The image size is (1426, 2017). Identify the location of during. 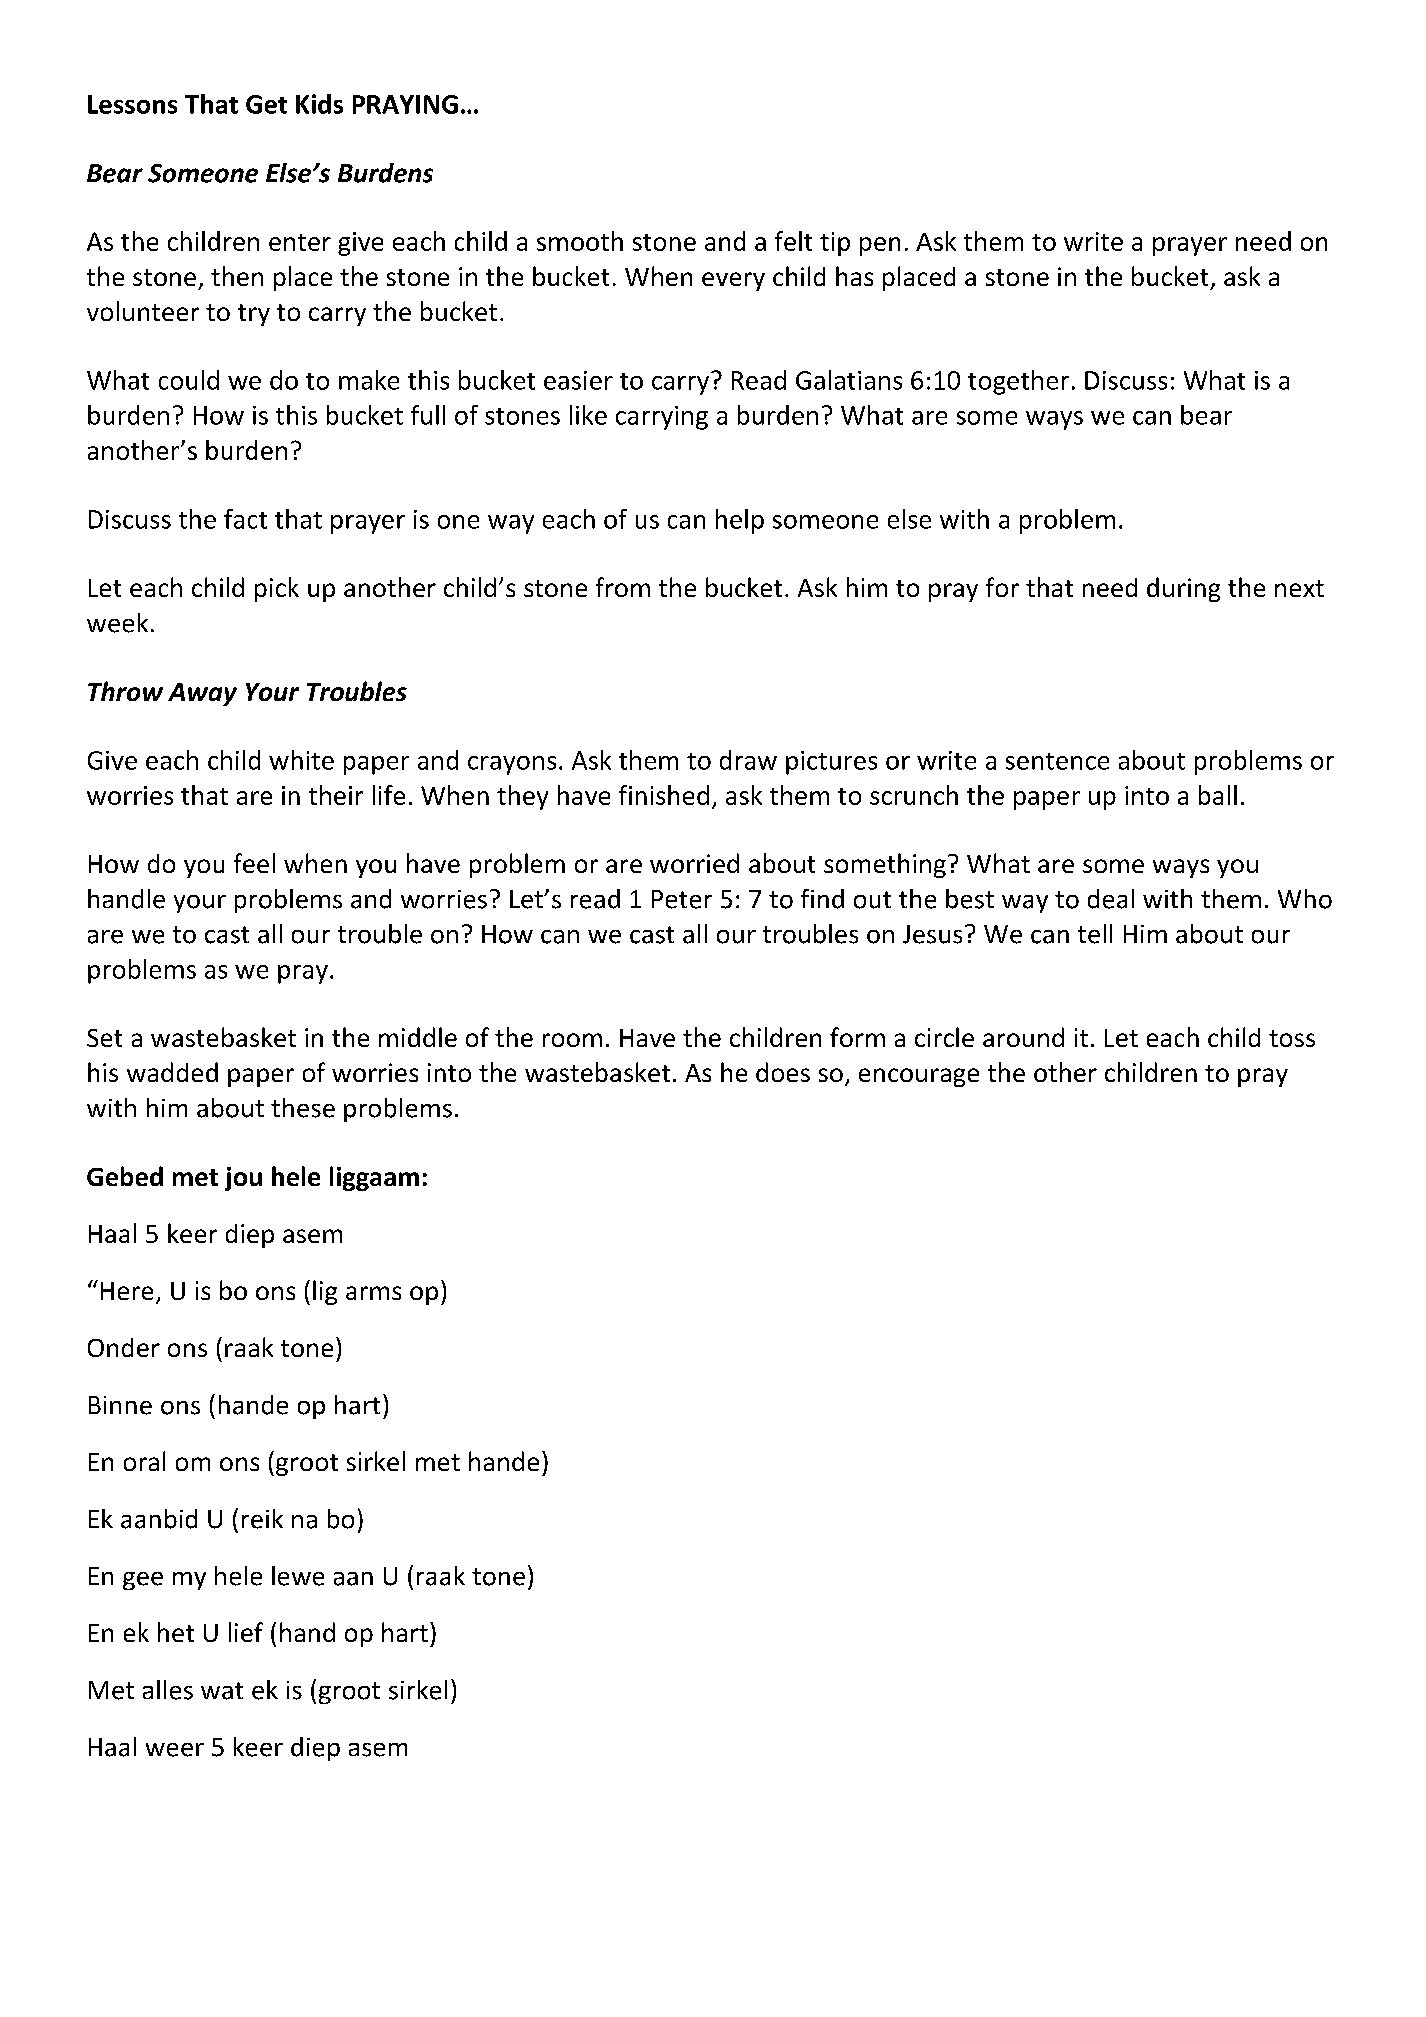
(1183, 589).
